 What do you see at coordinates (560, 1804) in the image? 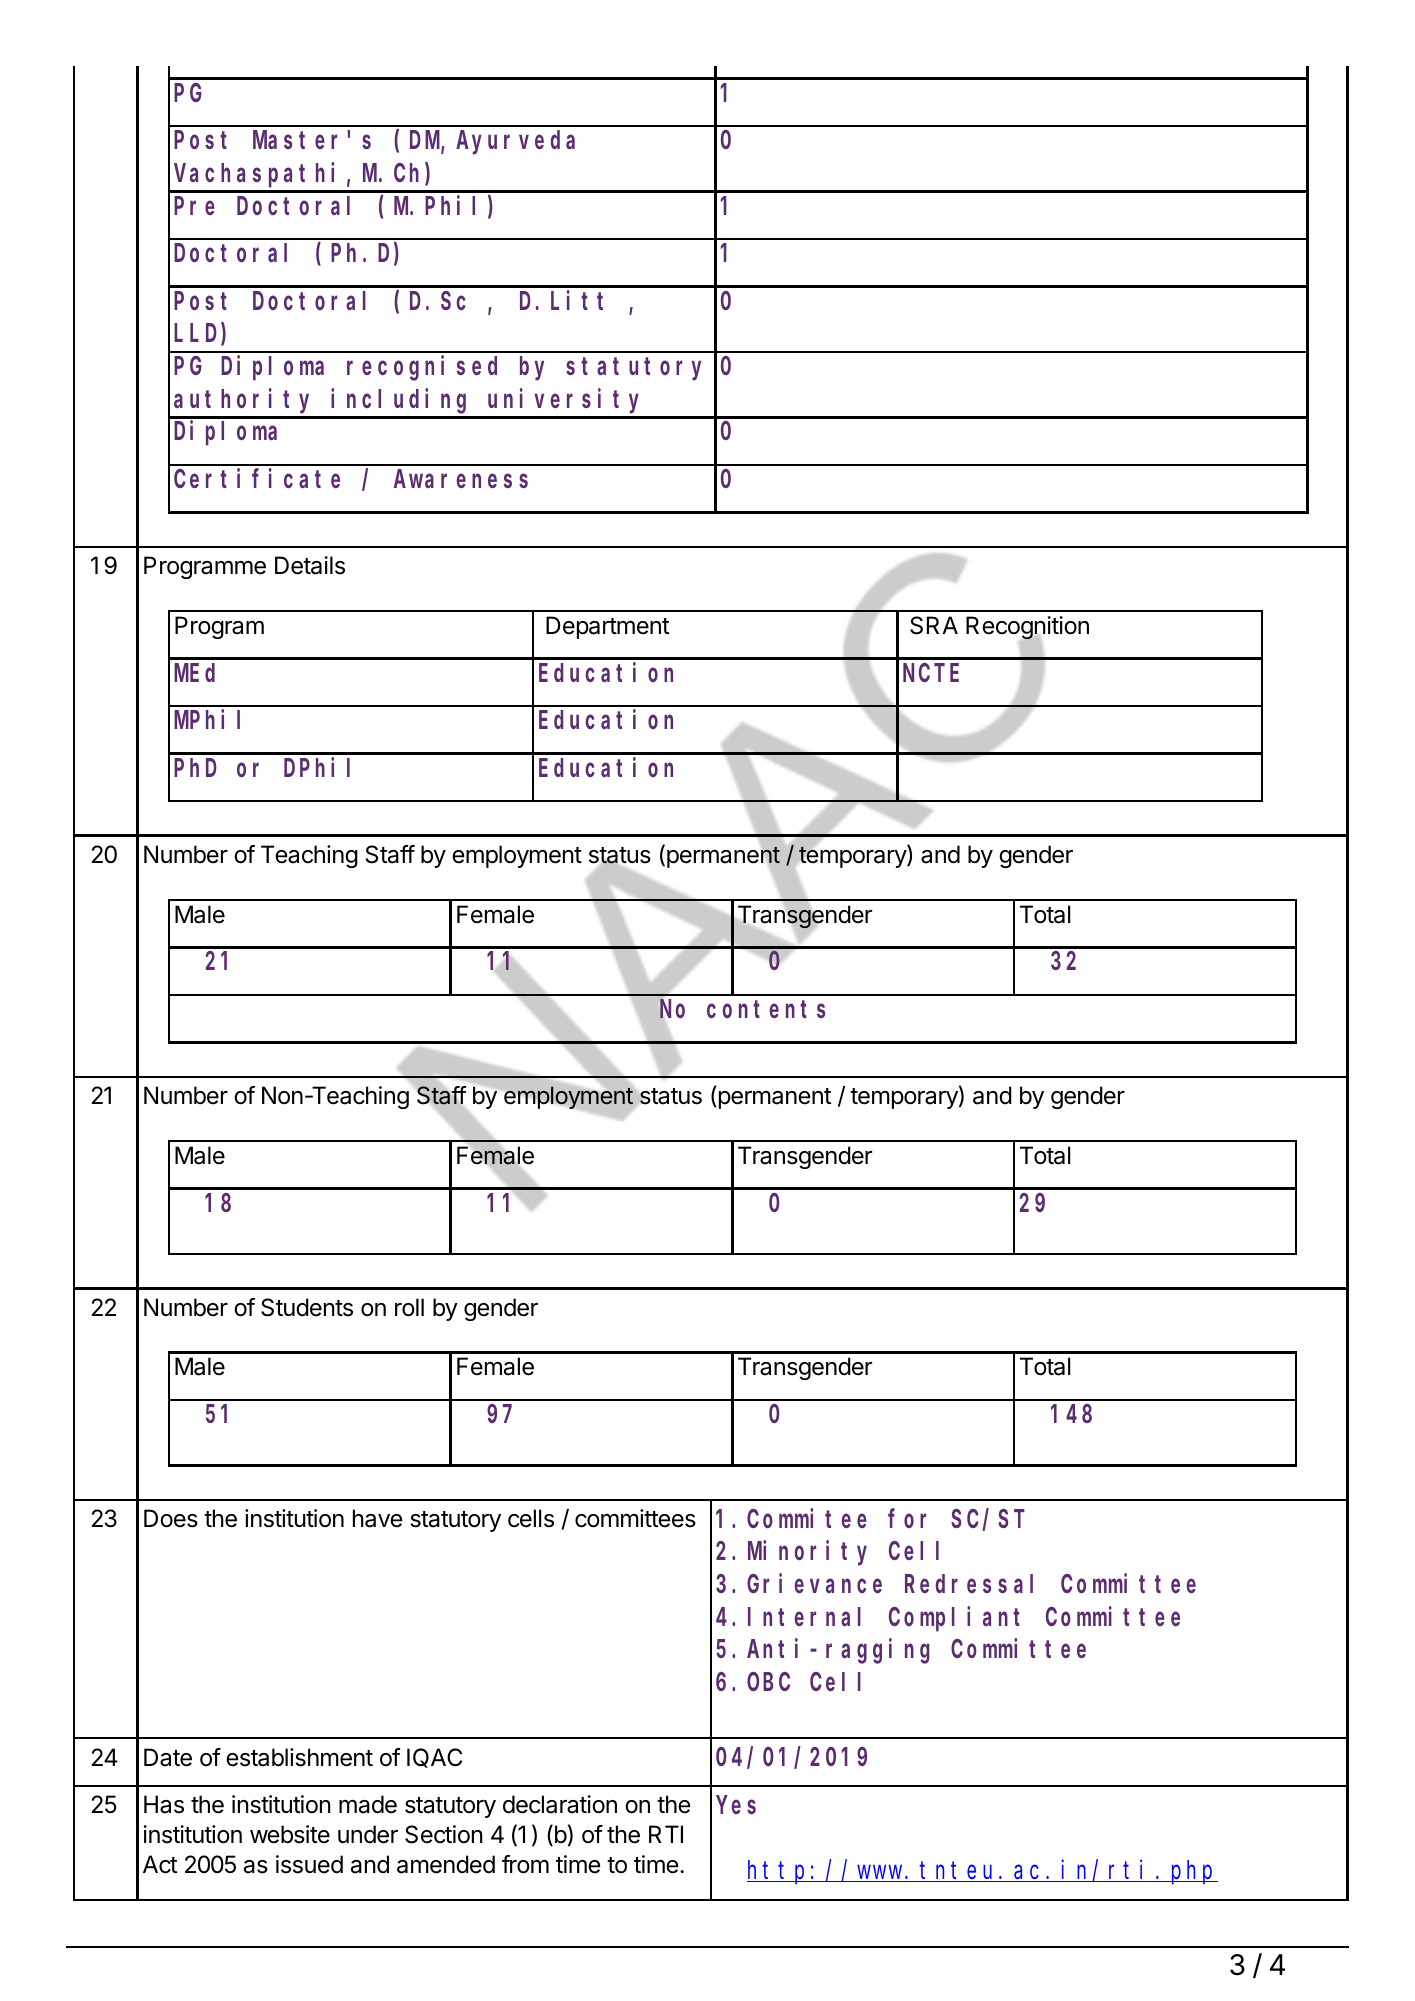
I see `declaration` at bounding box center [560, 1804].
